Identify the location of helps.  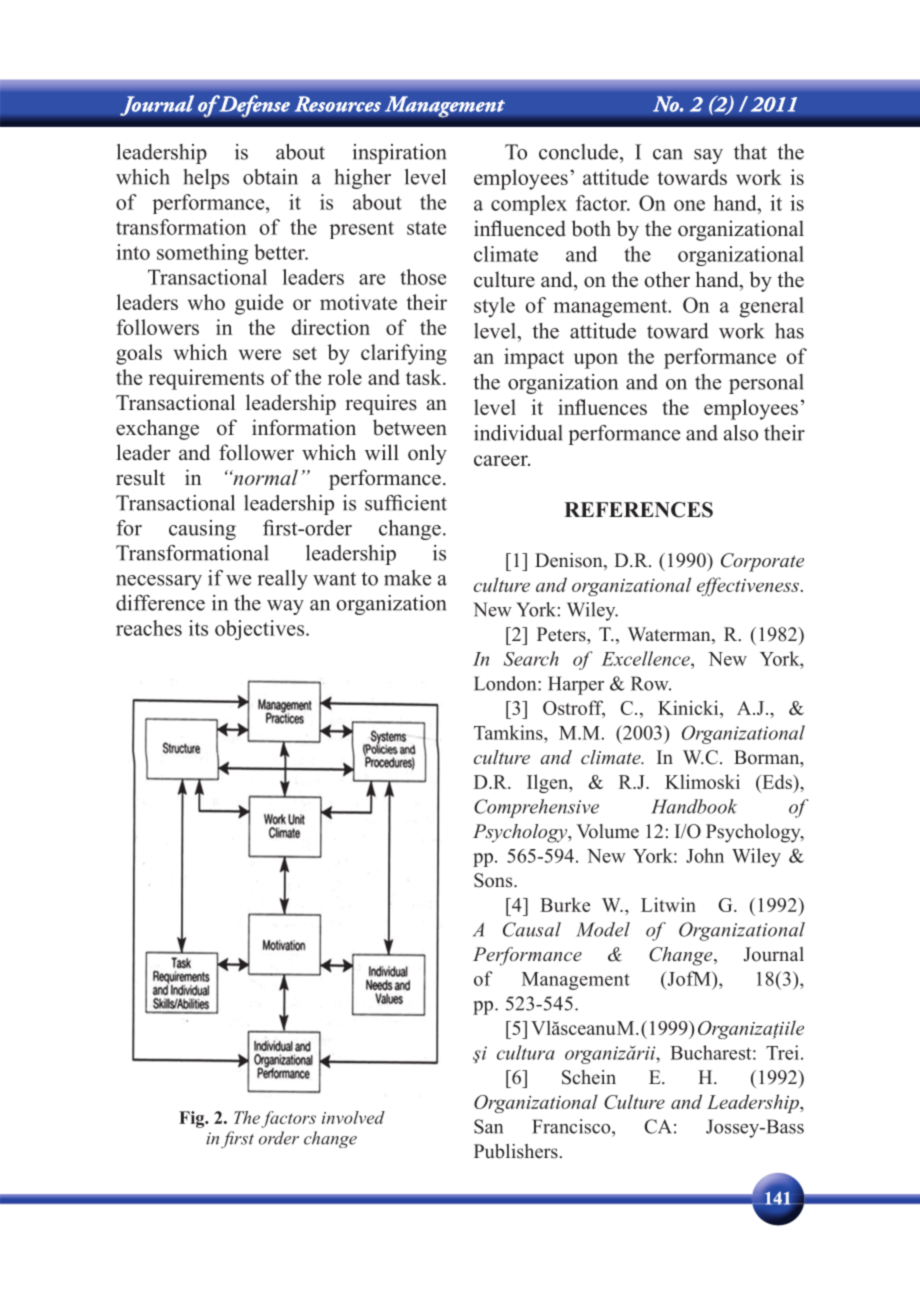
(206, 179).
